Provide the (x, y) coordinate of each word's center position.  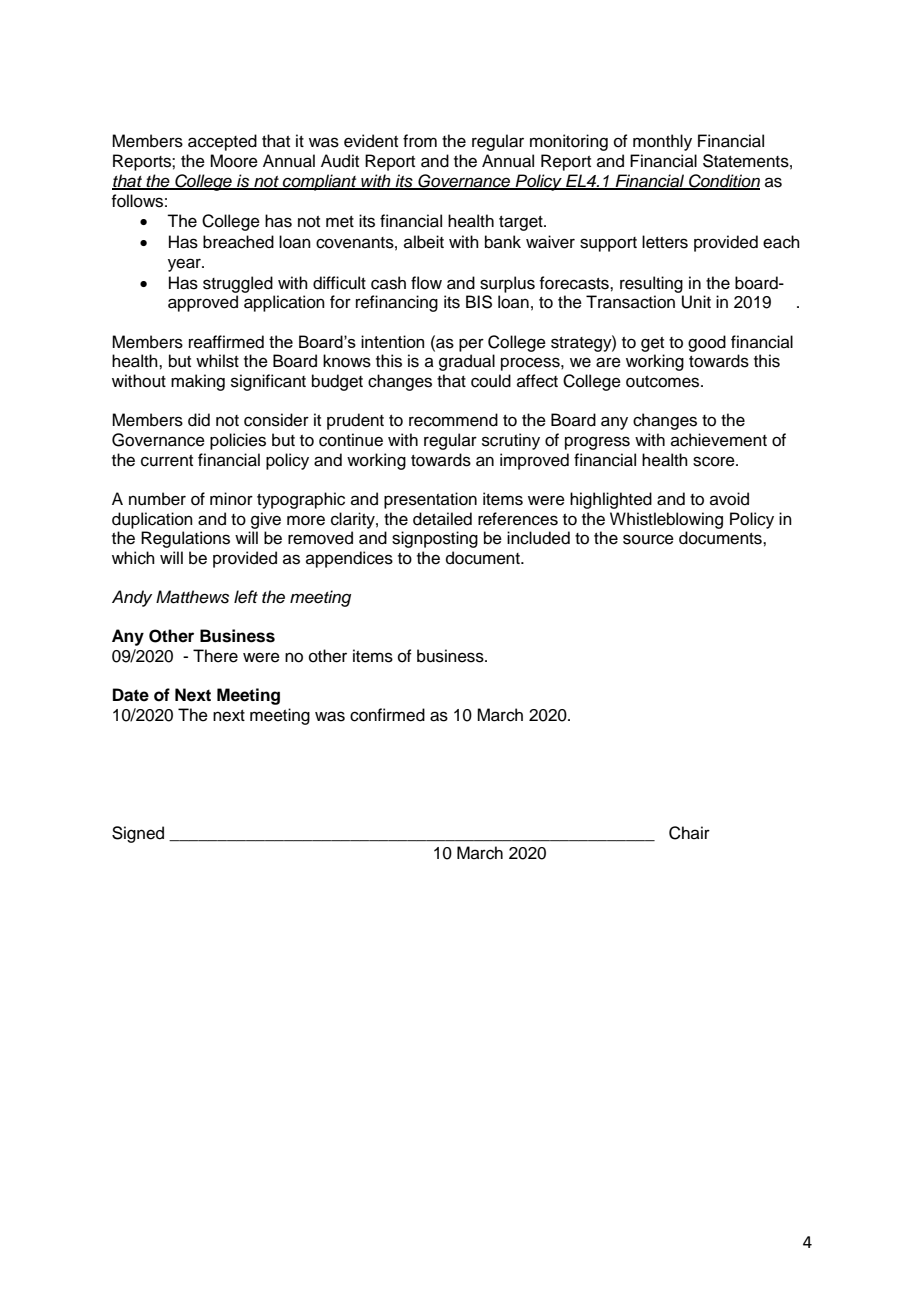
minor (231, 499)
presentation (430, 500)
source (648, 539)
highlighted (611, 500)
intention (392, 341)
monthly (662, 142)
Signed (138, 834)
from (420, 141)
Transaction (630, 302)
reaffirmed (226, 342)
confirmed (387, 715)
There (215, 656)
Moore (234, 161)
